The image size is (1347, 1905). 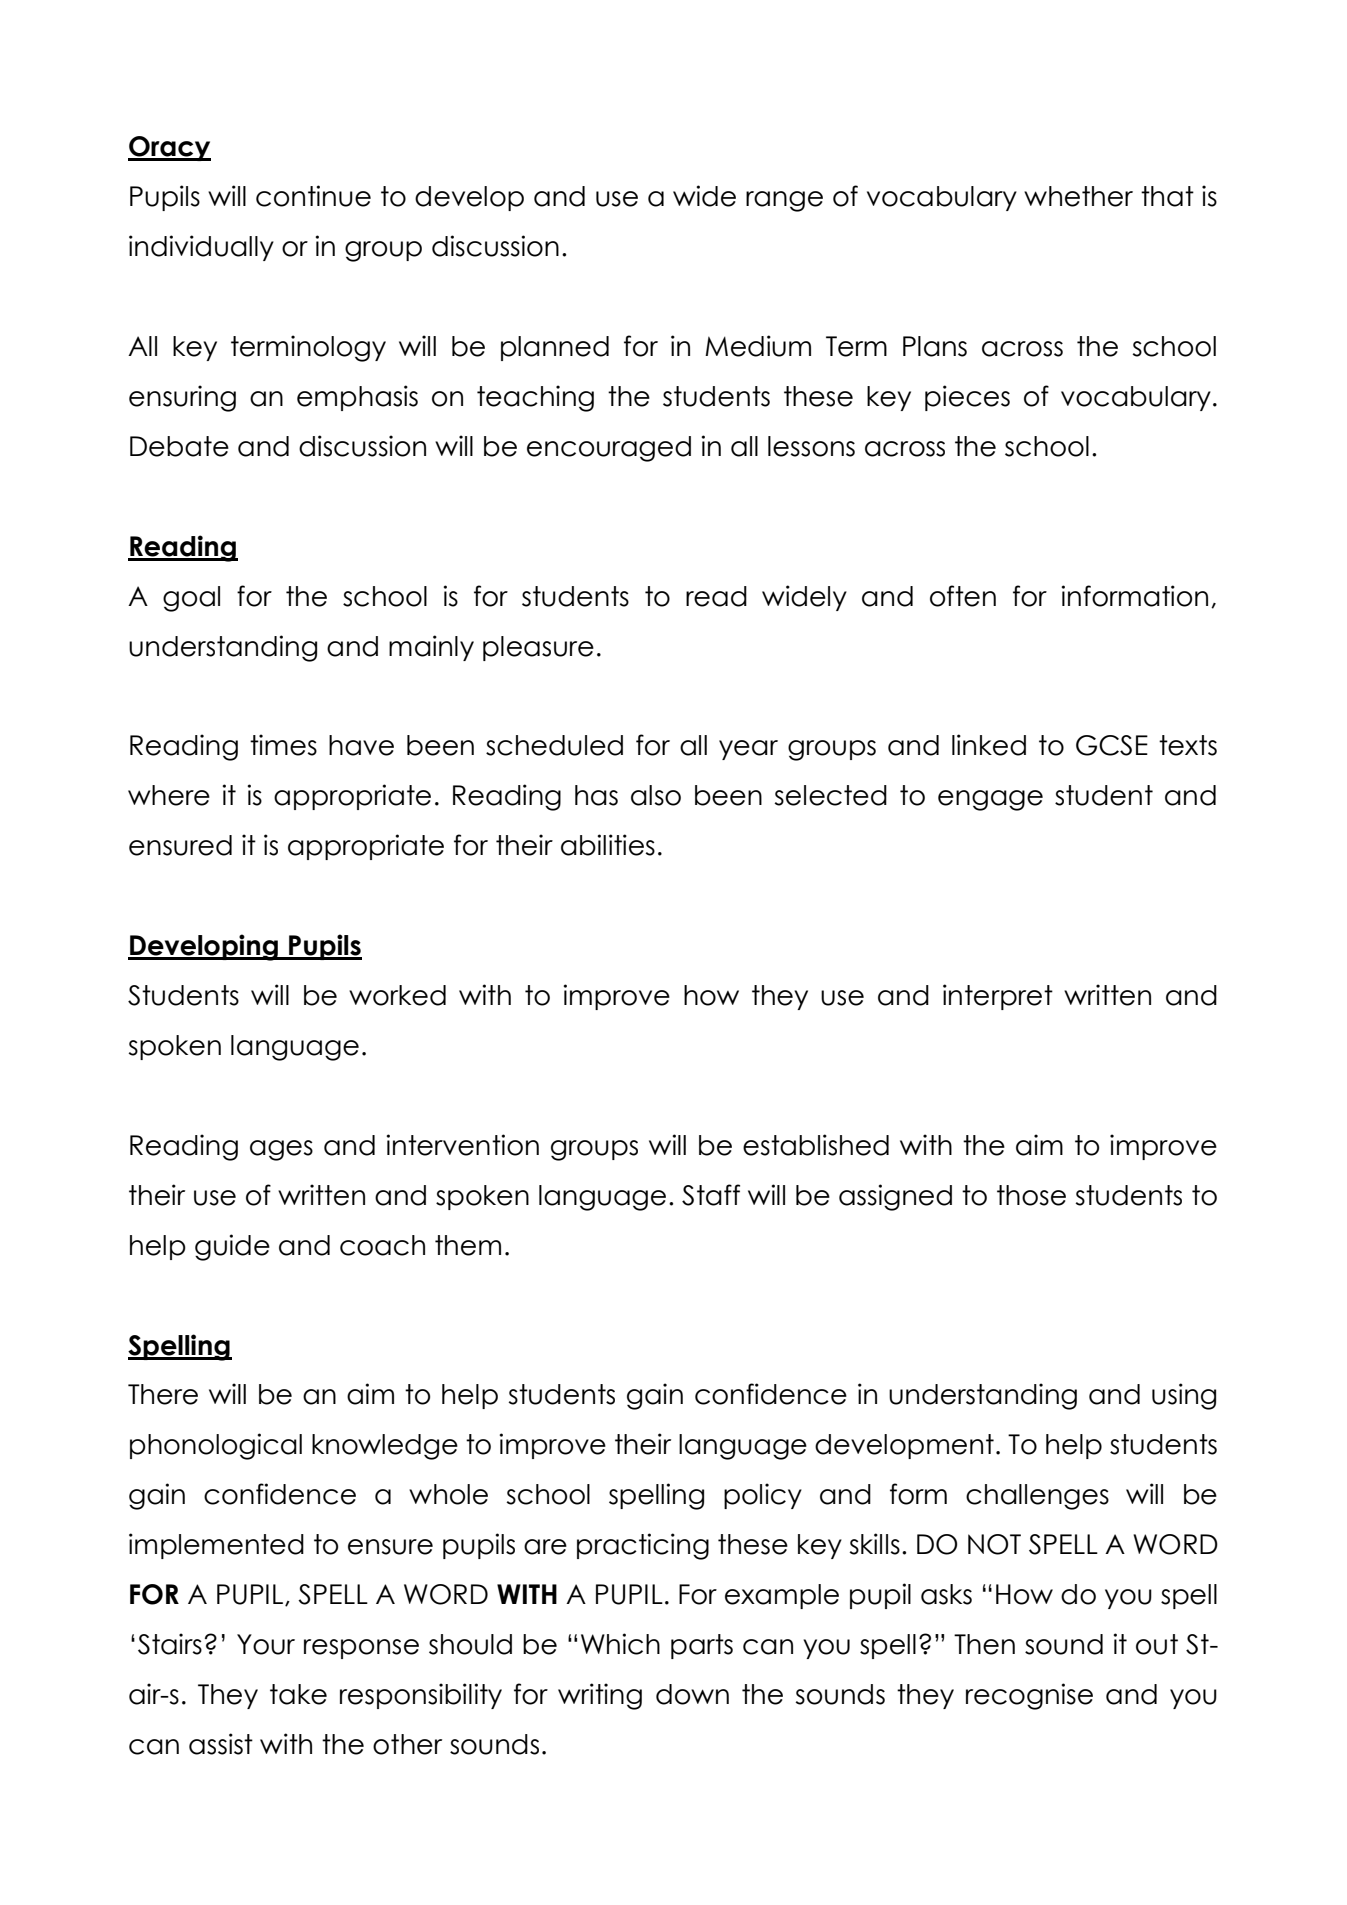 What do you see at coordinates (232, 1247) in the page?
I see `guide` at bounding box center [232, 1247].
